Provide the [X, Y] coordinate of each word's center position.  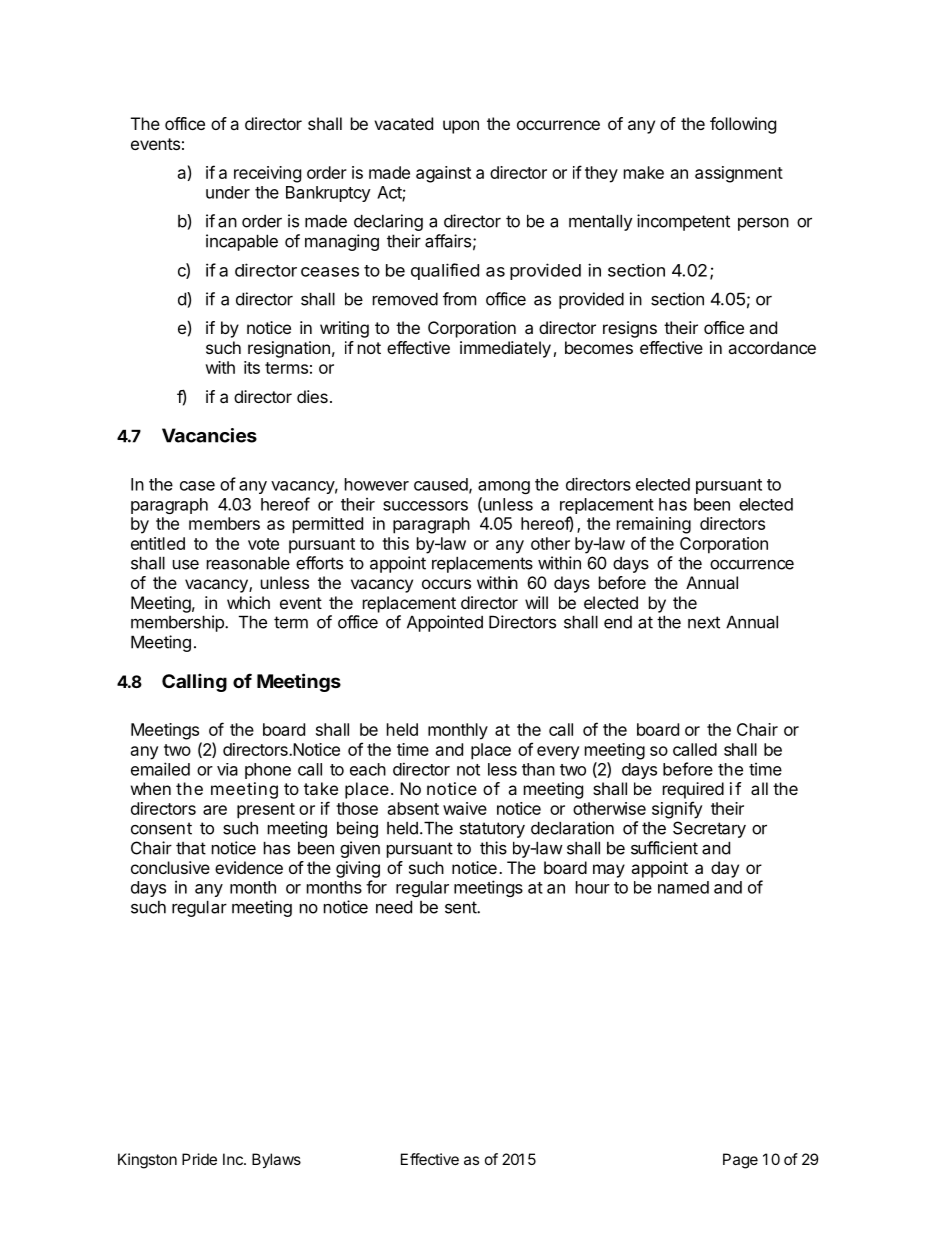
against [443, 174]
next [704, 622]
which [248, 602]
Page [740, 1161]
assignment [739, 174]
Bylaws [276, 1161]
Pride [199, 1159]
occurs [446, 584]
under [228, 192]
